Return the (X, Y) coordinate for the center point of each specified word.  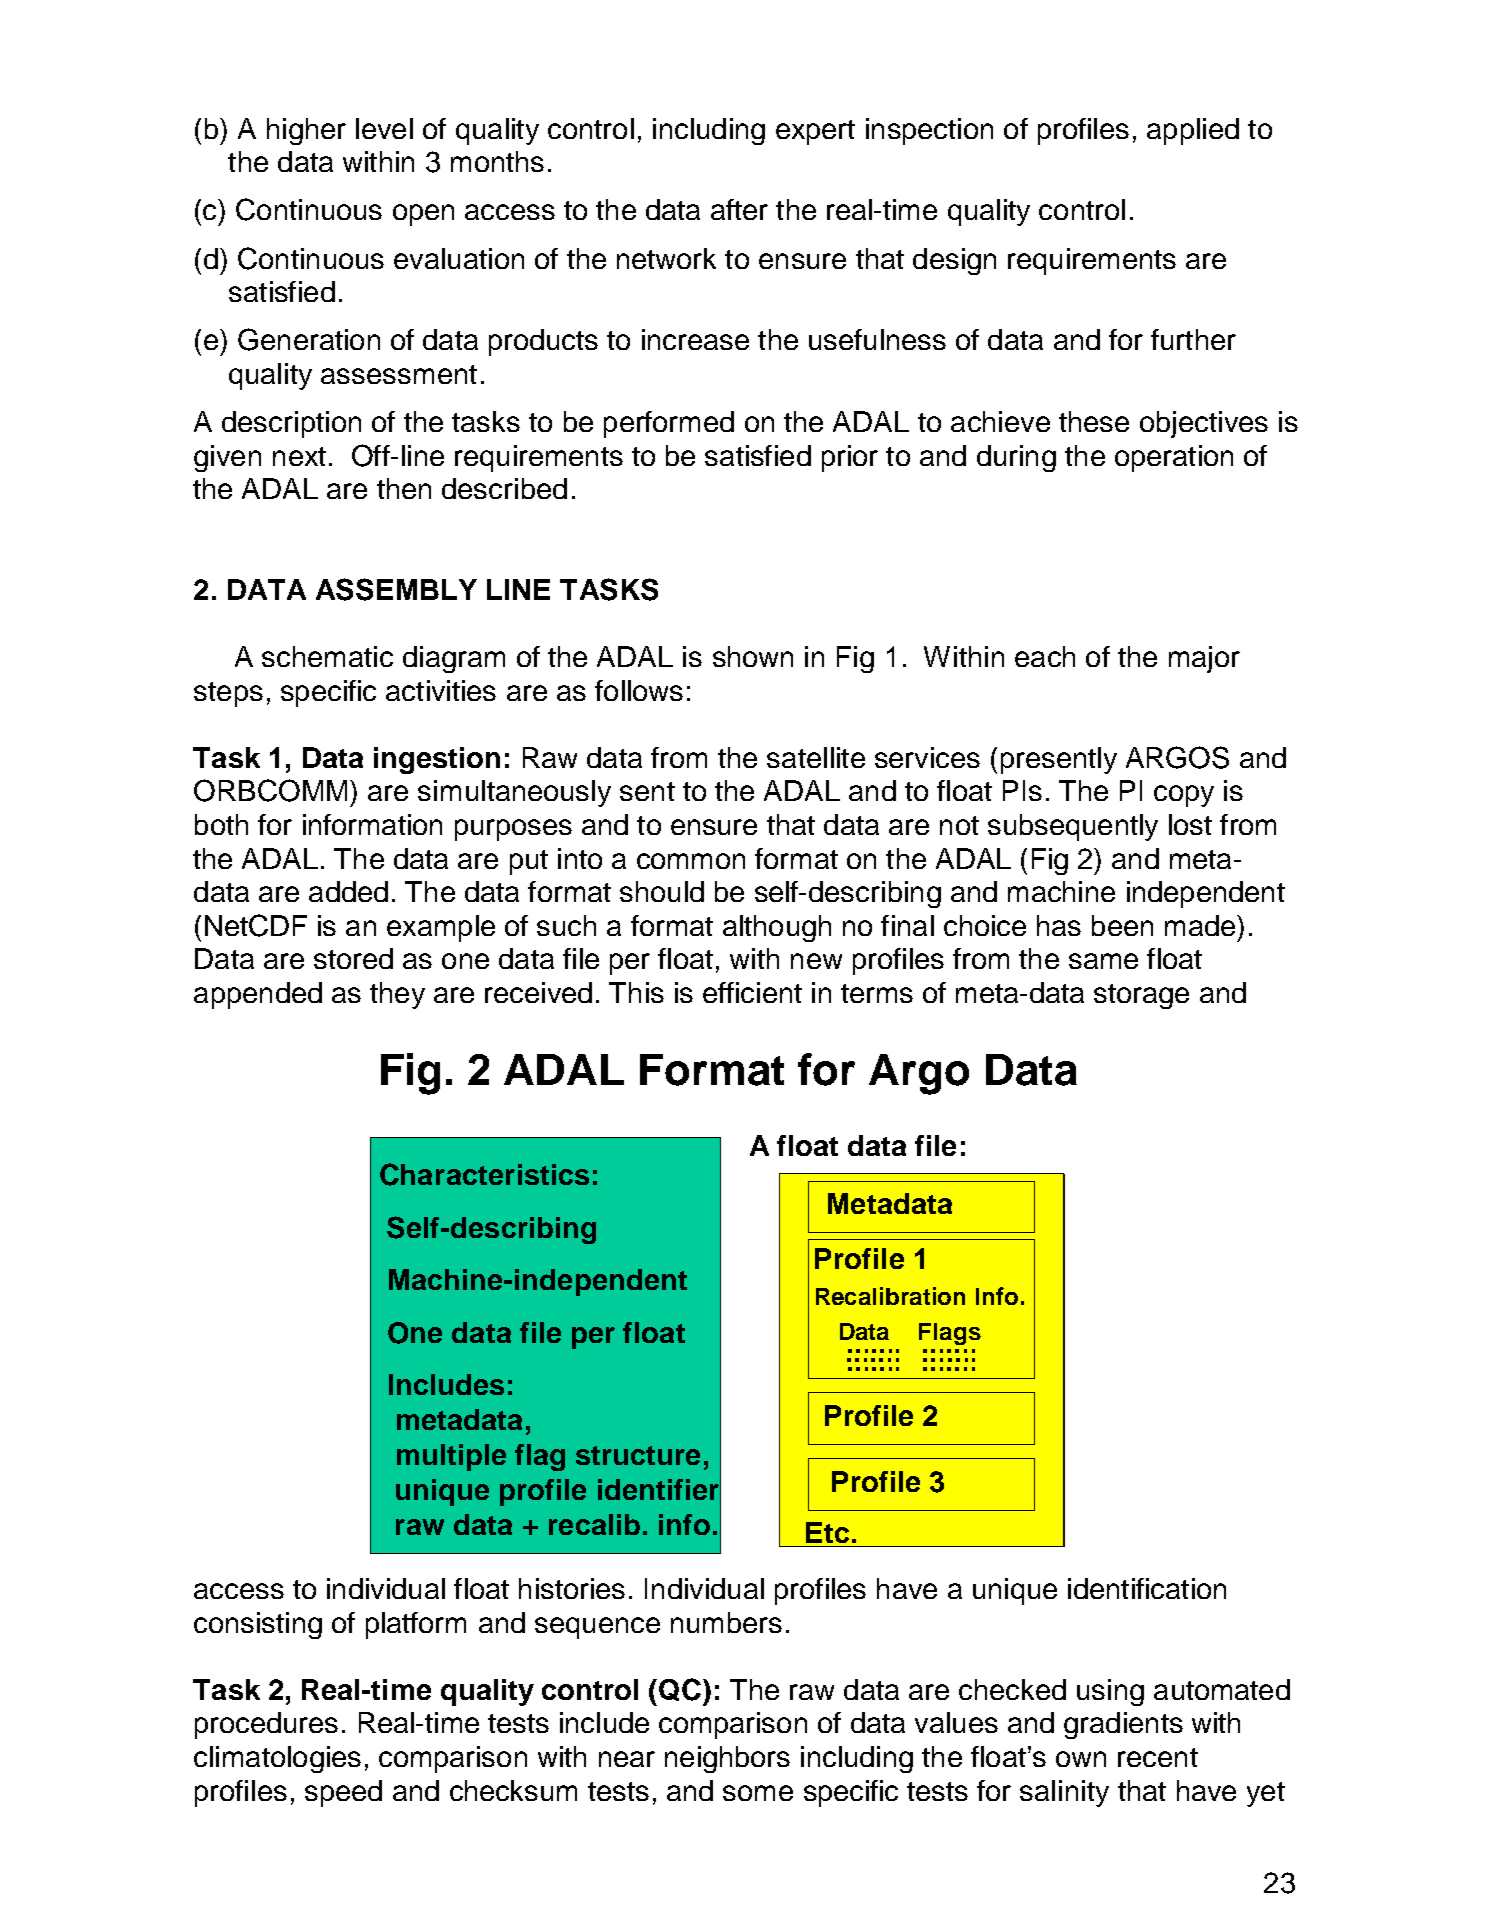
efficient (752, 992)
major (1204, 659)
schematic (327, 656)
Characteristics (484, 1174)
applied (1193, 131)
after (739, 209)
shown (753, 656)
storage (1141, 996)
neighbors (727, 1759)
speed (343, 1793)
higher (306, 131)
